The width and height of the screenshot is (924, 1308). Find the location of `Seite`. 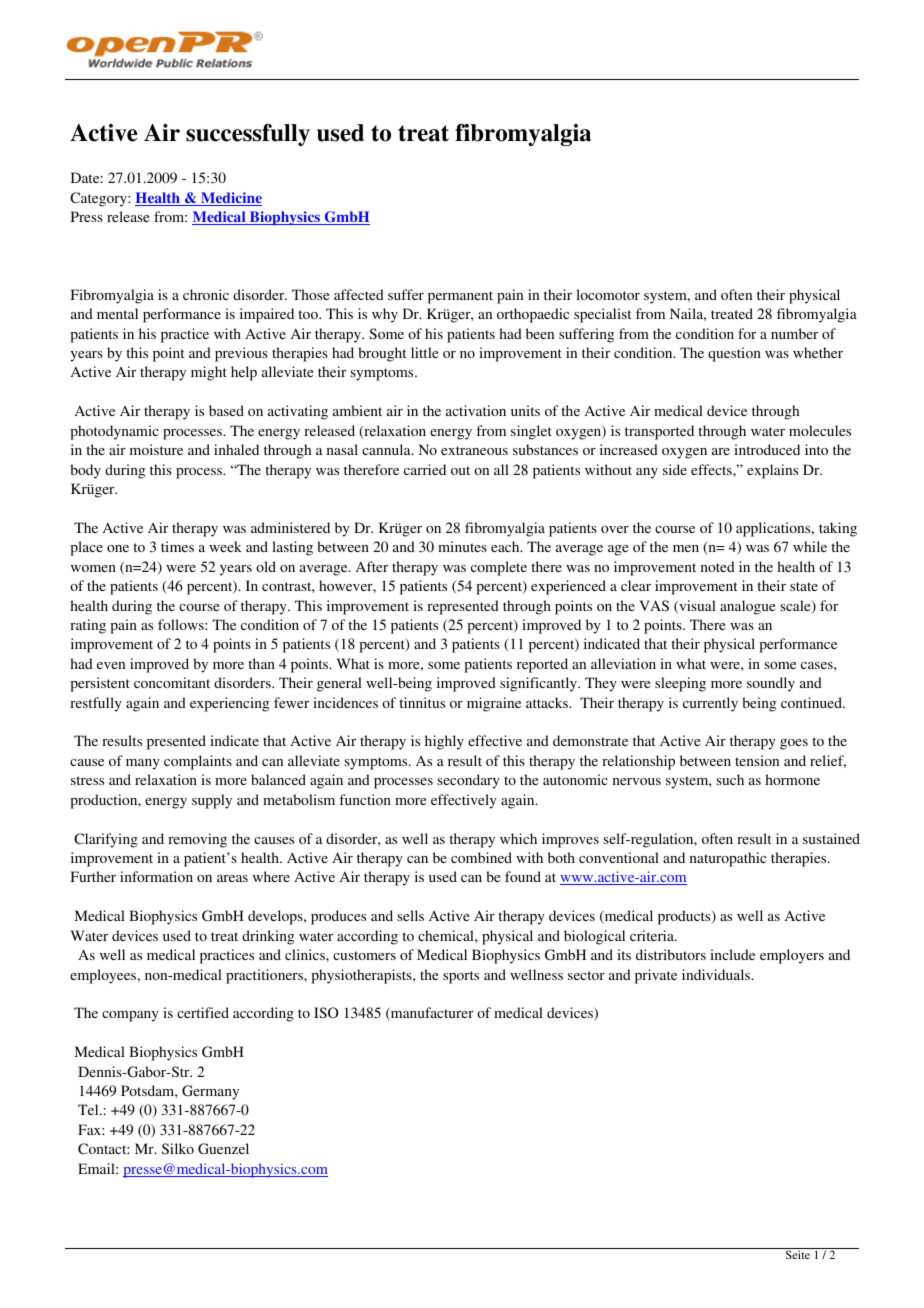

Seite is located at coordinates (798, 1254).
